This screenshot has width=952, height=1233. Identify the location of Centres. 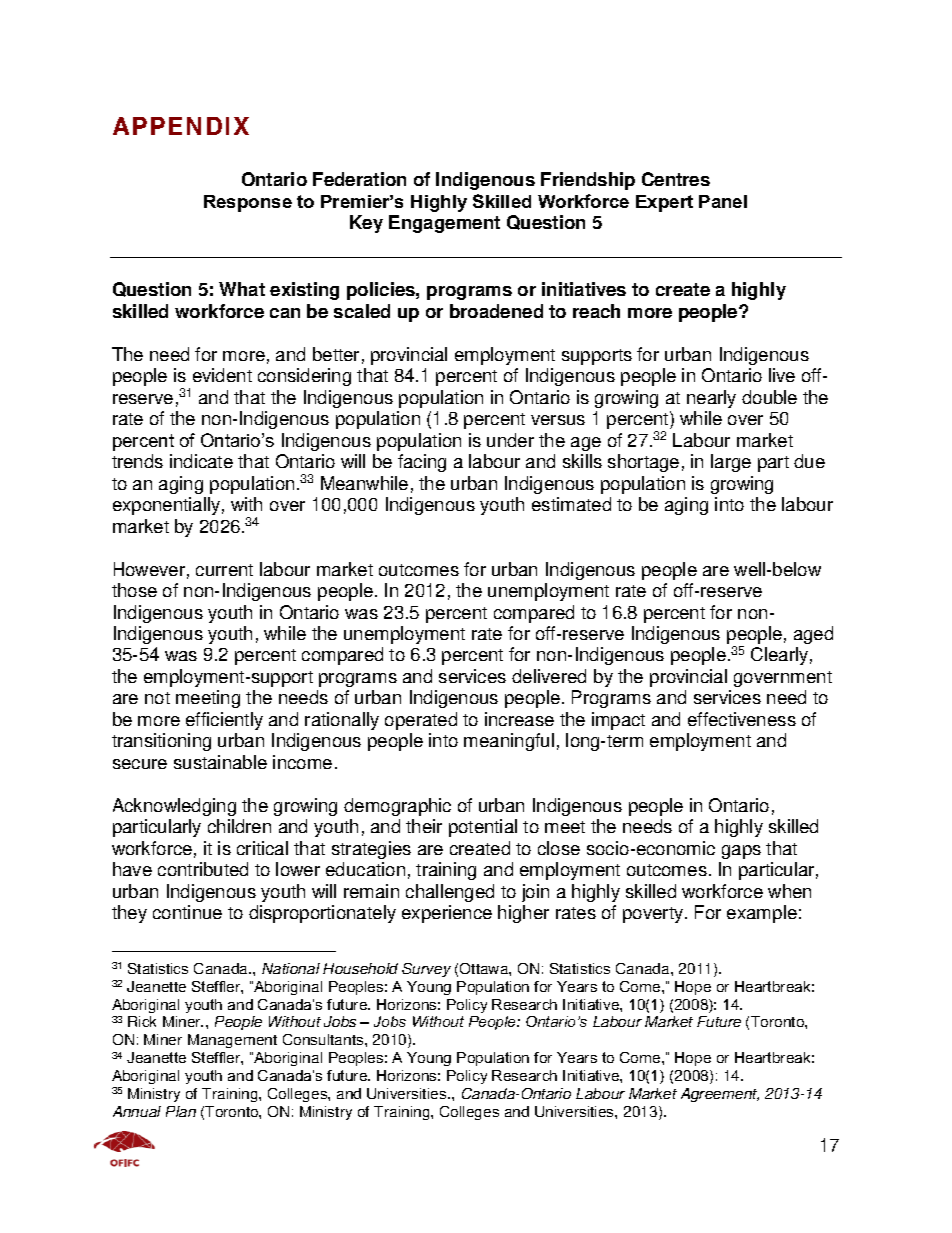
(676, 179).
